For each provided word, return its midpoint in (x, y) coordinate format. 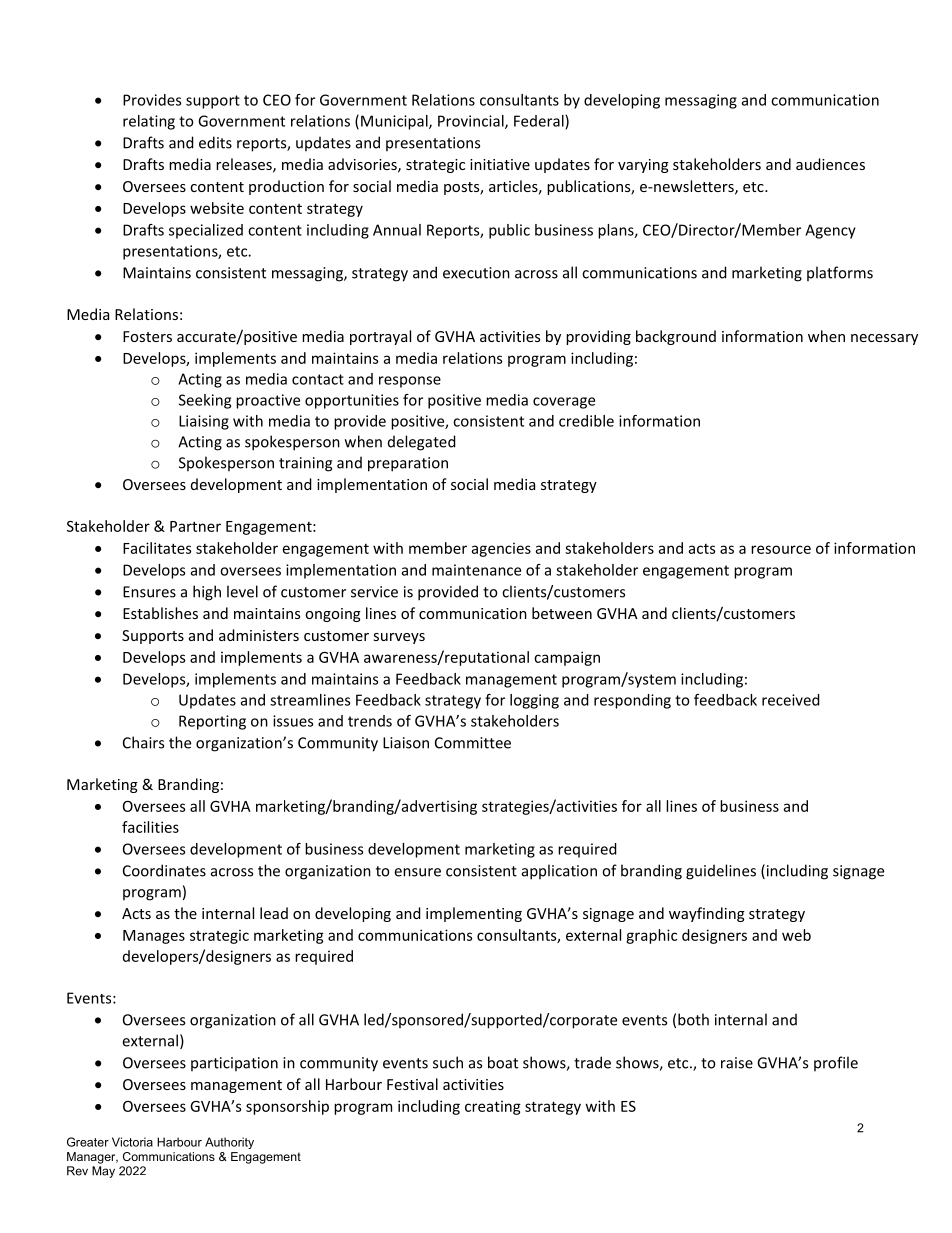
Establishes (160, 613)
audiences (830, 164)
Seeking (205, 401)
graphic (651, 936)
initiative (500, 164)
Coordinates (164, 870)
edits (215, 142)
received (791, 700)
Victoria (132, 1142)
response (410, 382)
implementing (474, 914)
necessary (884, 339)
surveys (399, 638)
